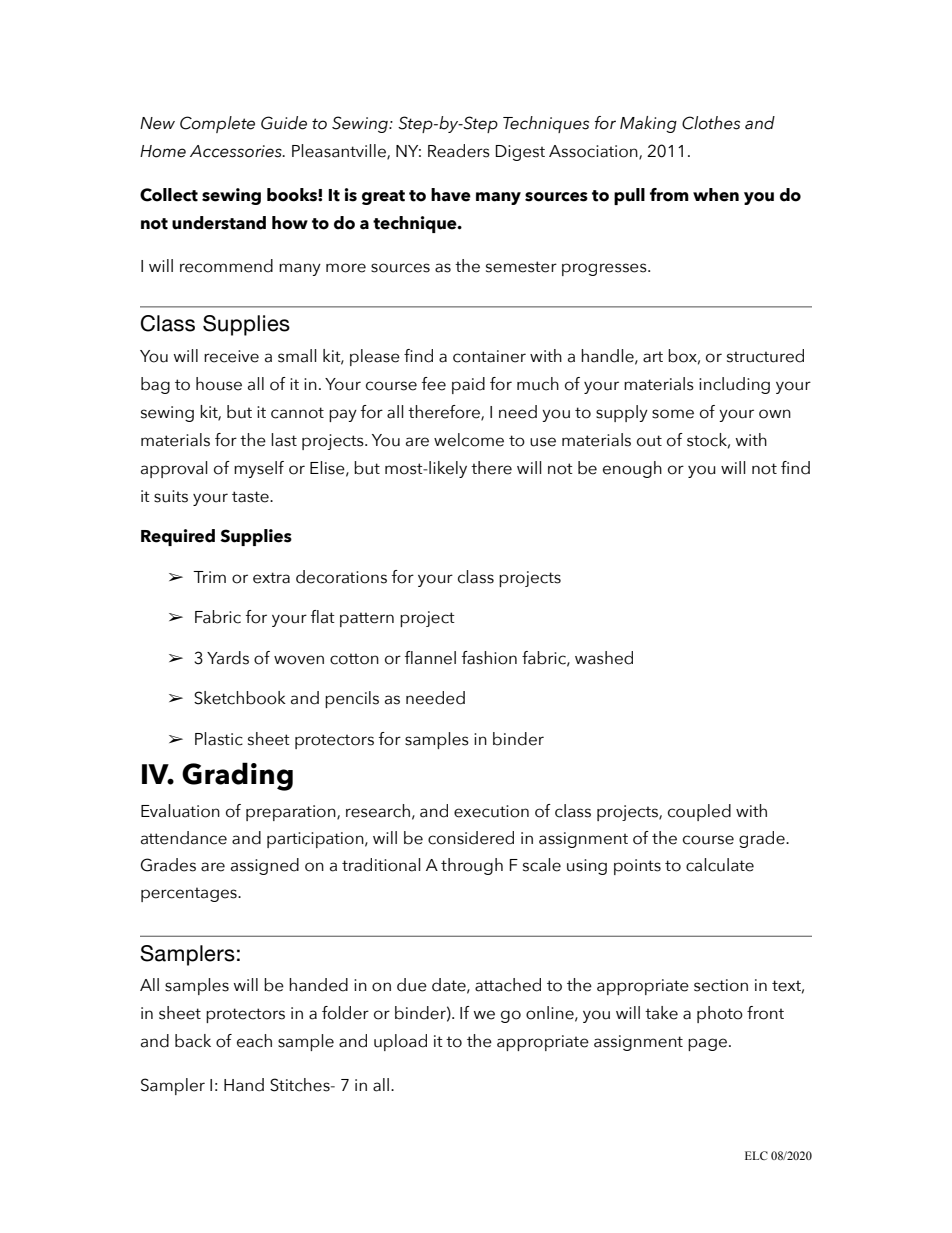 Image resolution: width=952 pixels, height=1233 pixels. I want to click on myself, so click(259, 469).
